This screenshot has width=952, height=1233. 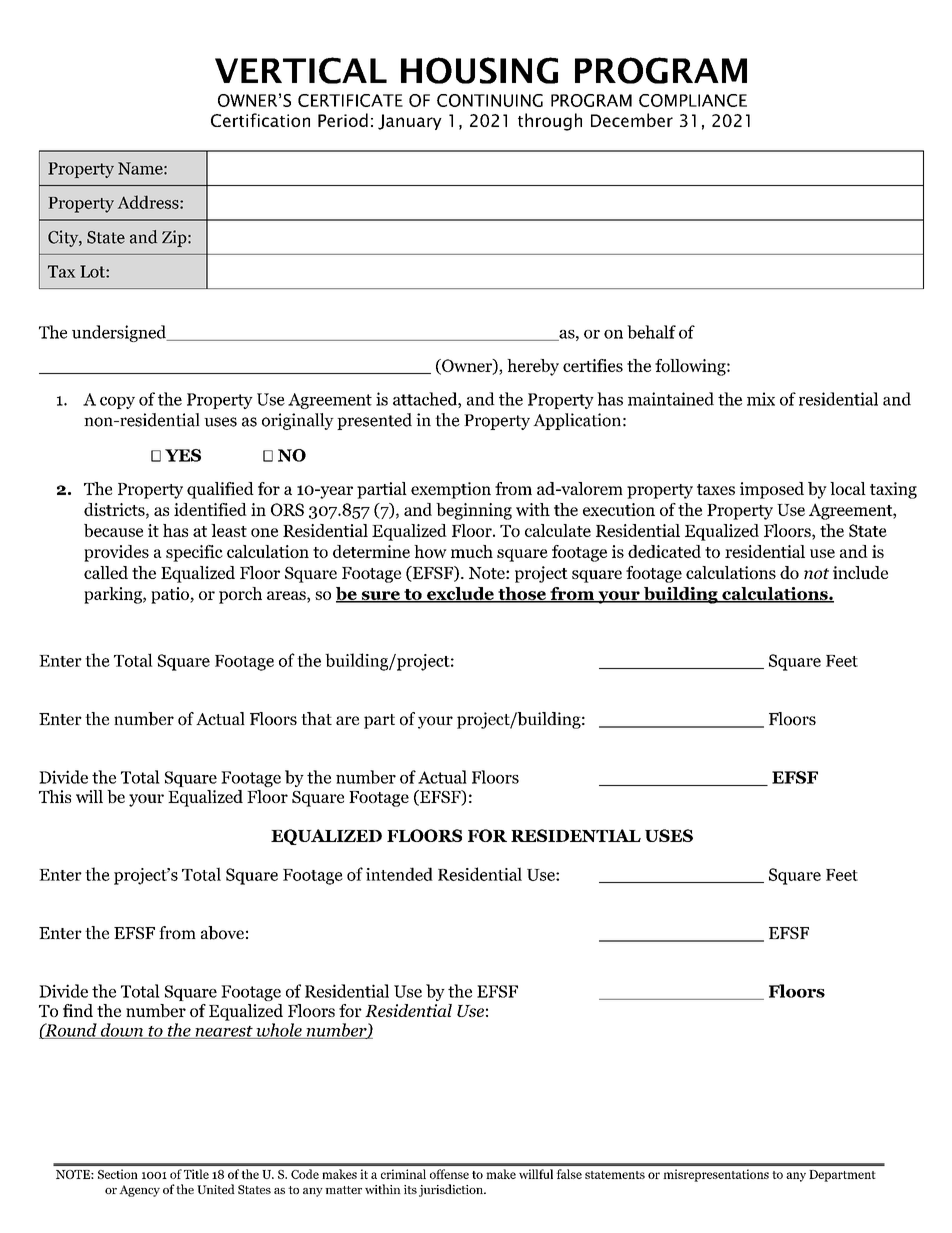 What do you see at coordinates (772, 490) in the screenshot?
I see `imposed` at bounding box center [772, 490].
